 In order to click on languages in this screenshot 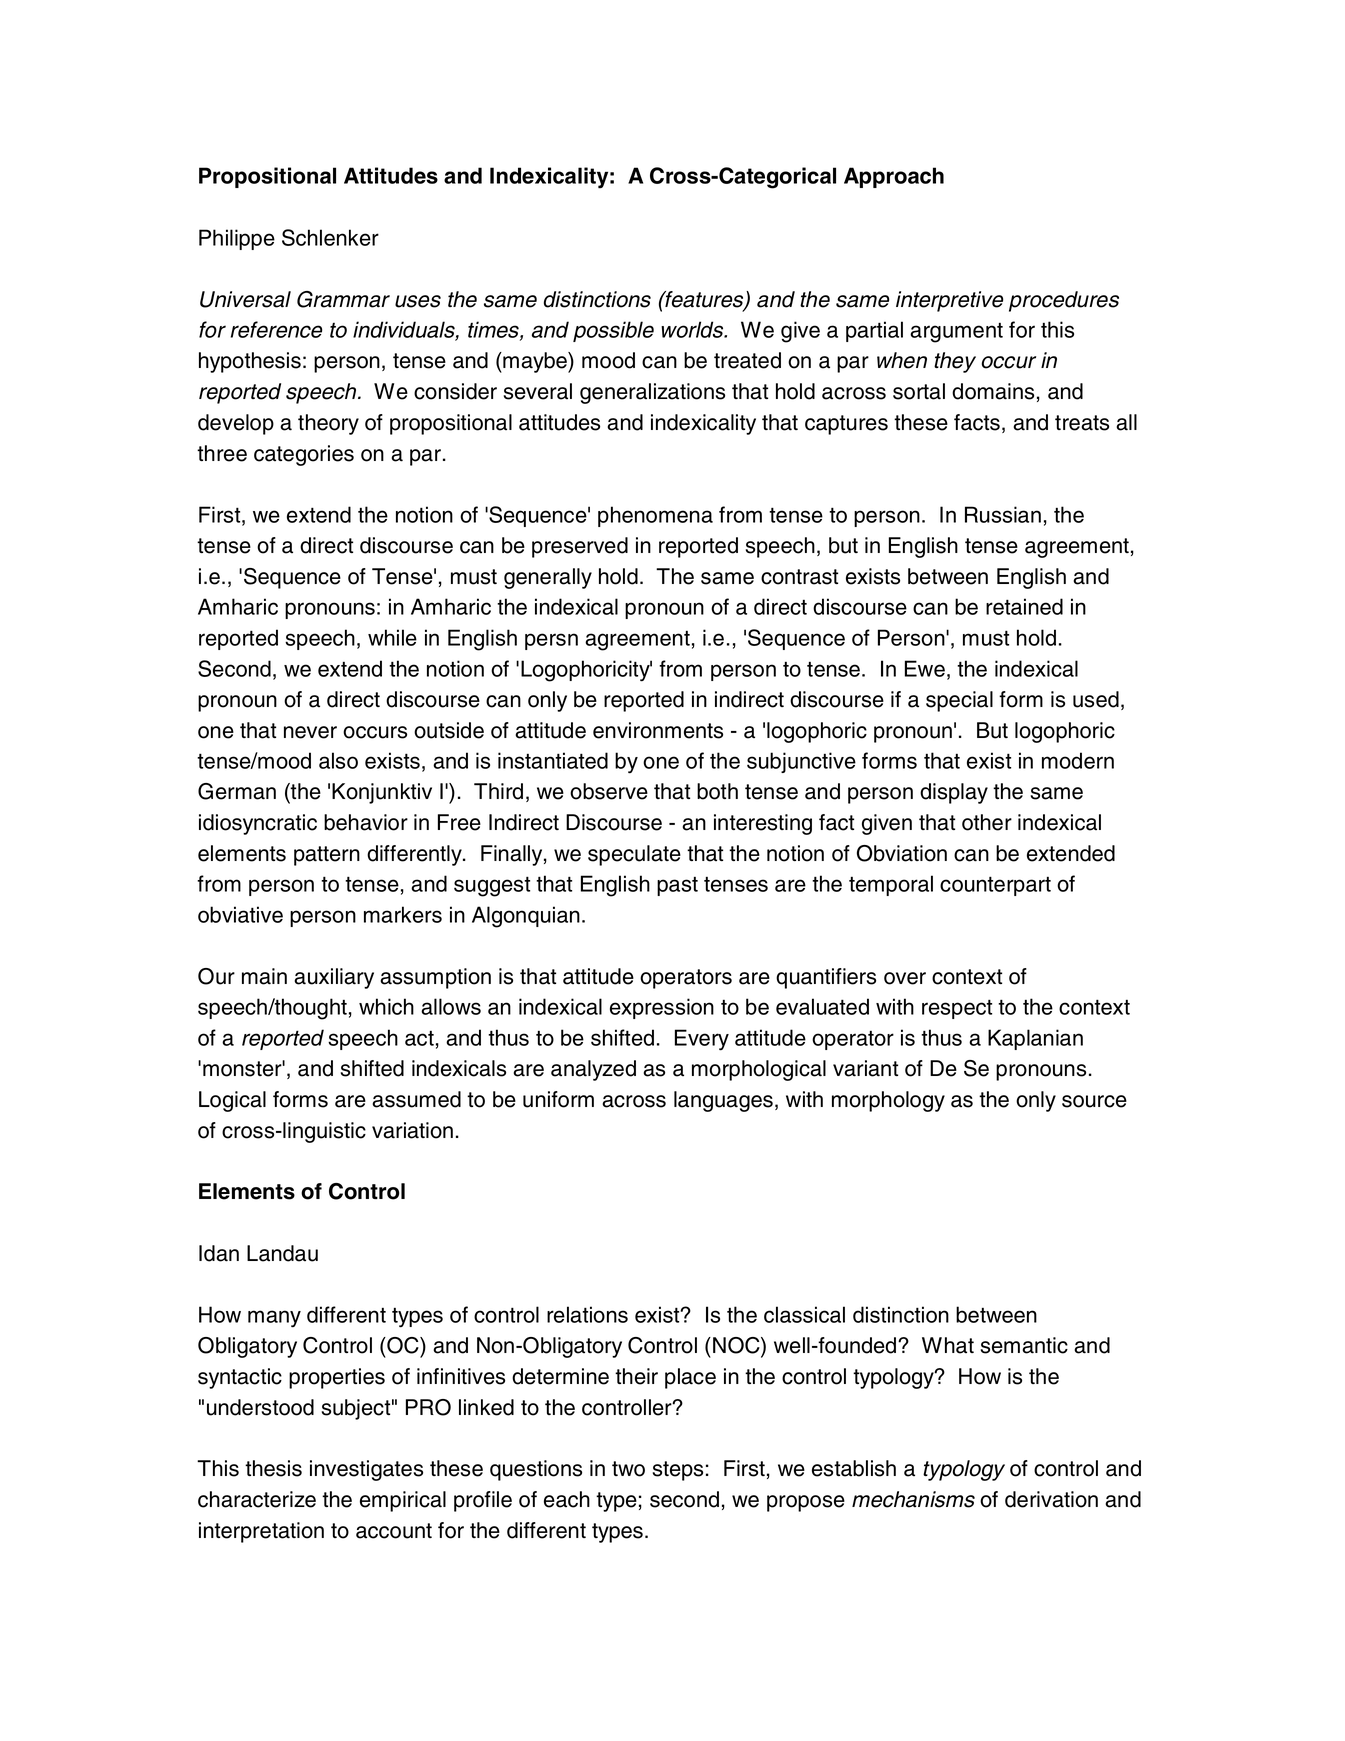, I will do `click(723, 1101)`.
